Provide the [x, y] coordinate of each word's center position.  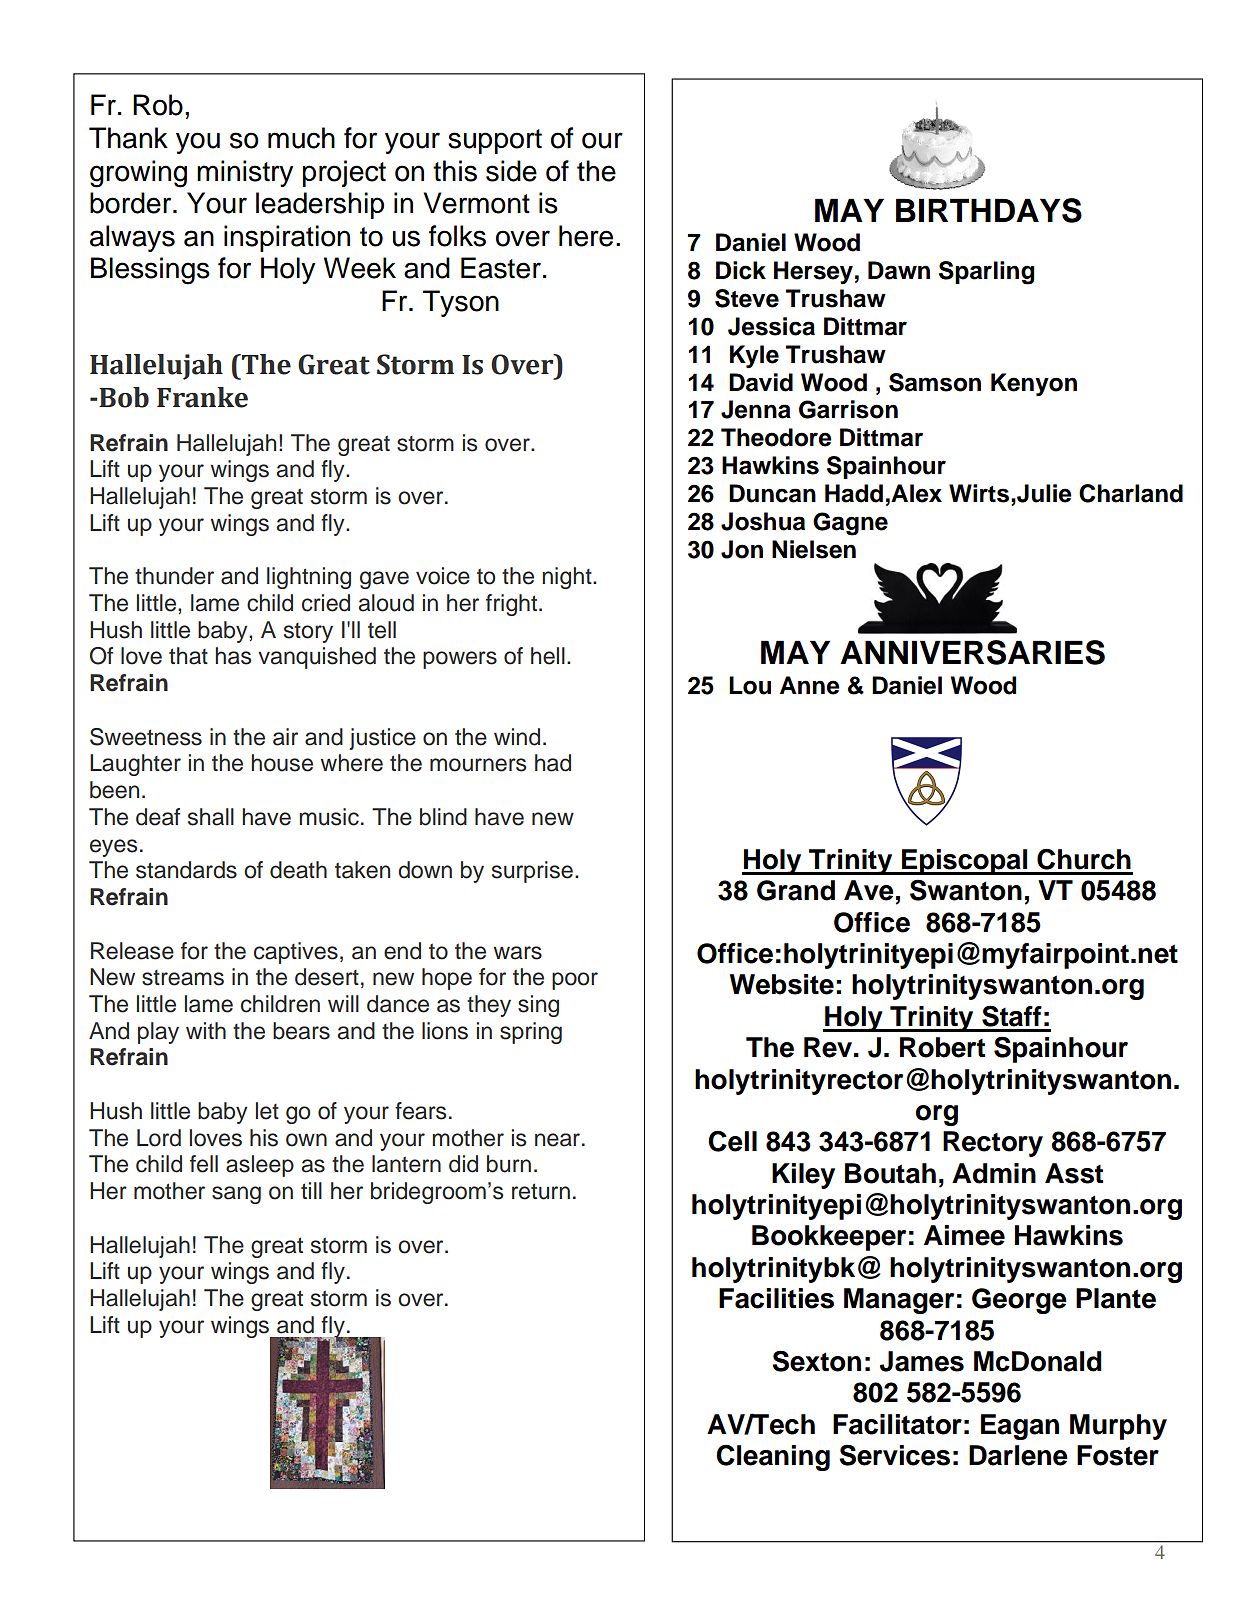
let [267, 1111]
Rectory [993, 1144]
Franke [202, 397]
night [568, 578]
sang [236, 1195]
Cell [732, 1141]
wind [517, 737]
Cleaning [773, 1457]
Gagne [850, 524]
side [511, 171]
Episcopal [965, 862]
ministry [245, 173]
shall [211, 817]
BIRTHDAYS [989, 210]
